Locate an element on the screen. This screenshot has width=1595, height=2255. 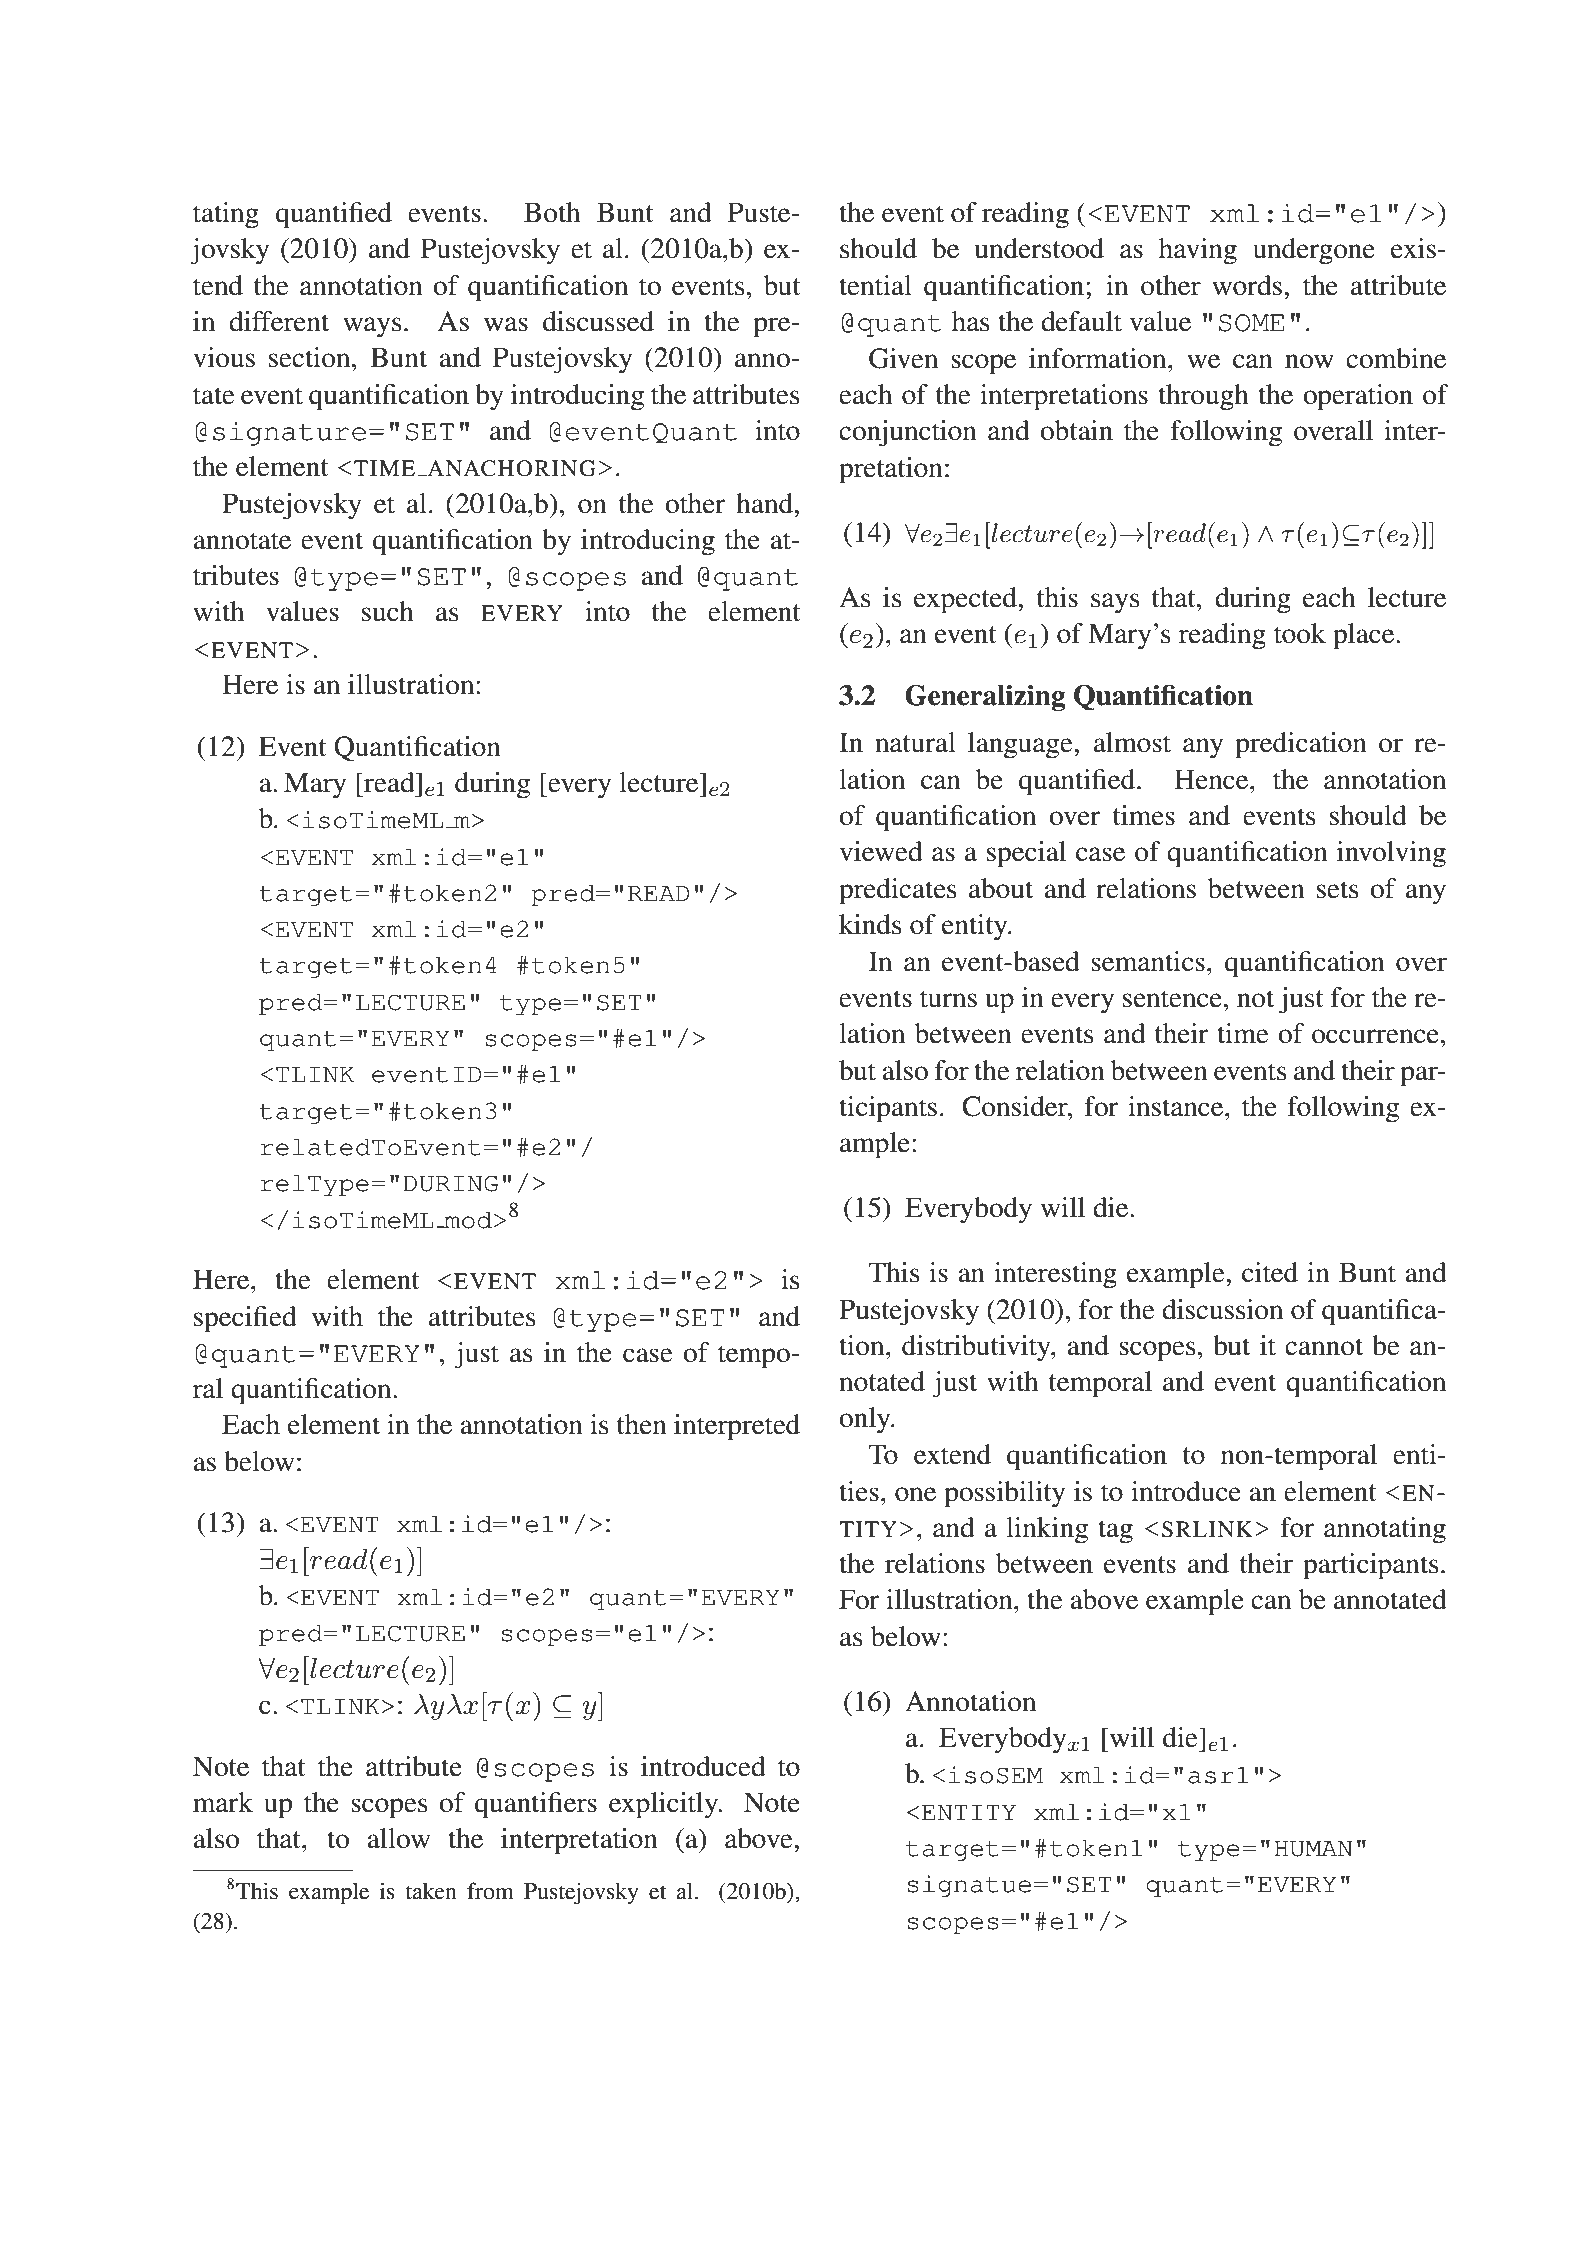
ways is located at coordinates (372, 327).
